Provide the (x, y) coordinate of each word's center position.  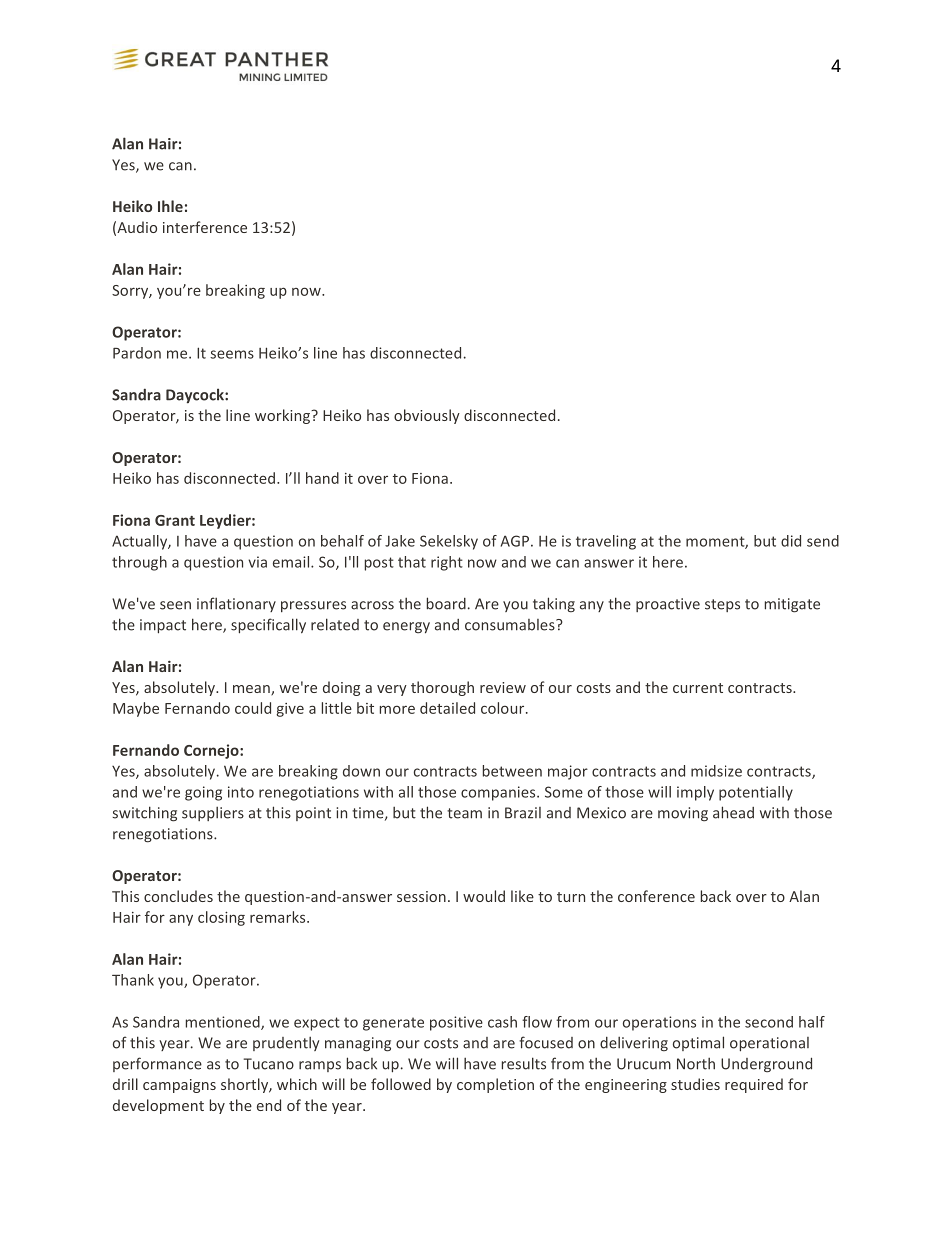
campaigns (179, 1086)
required (754, 1085)
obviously (427, 416)
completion (495, 1085)
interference (205, 227)
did (791, 541)
